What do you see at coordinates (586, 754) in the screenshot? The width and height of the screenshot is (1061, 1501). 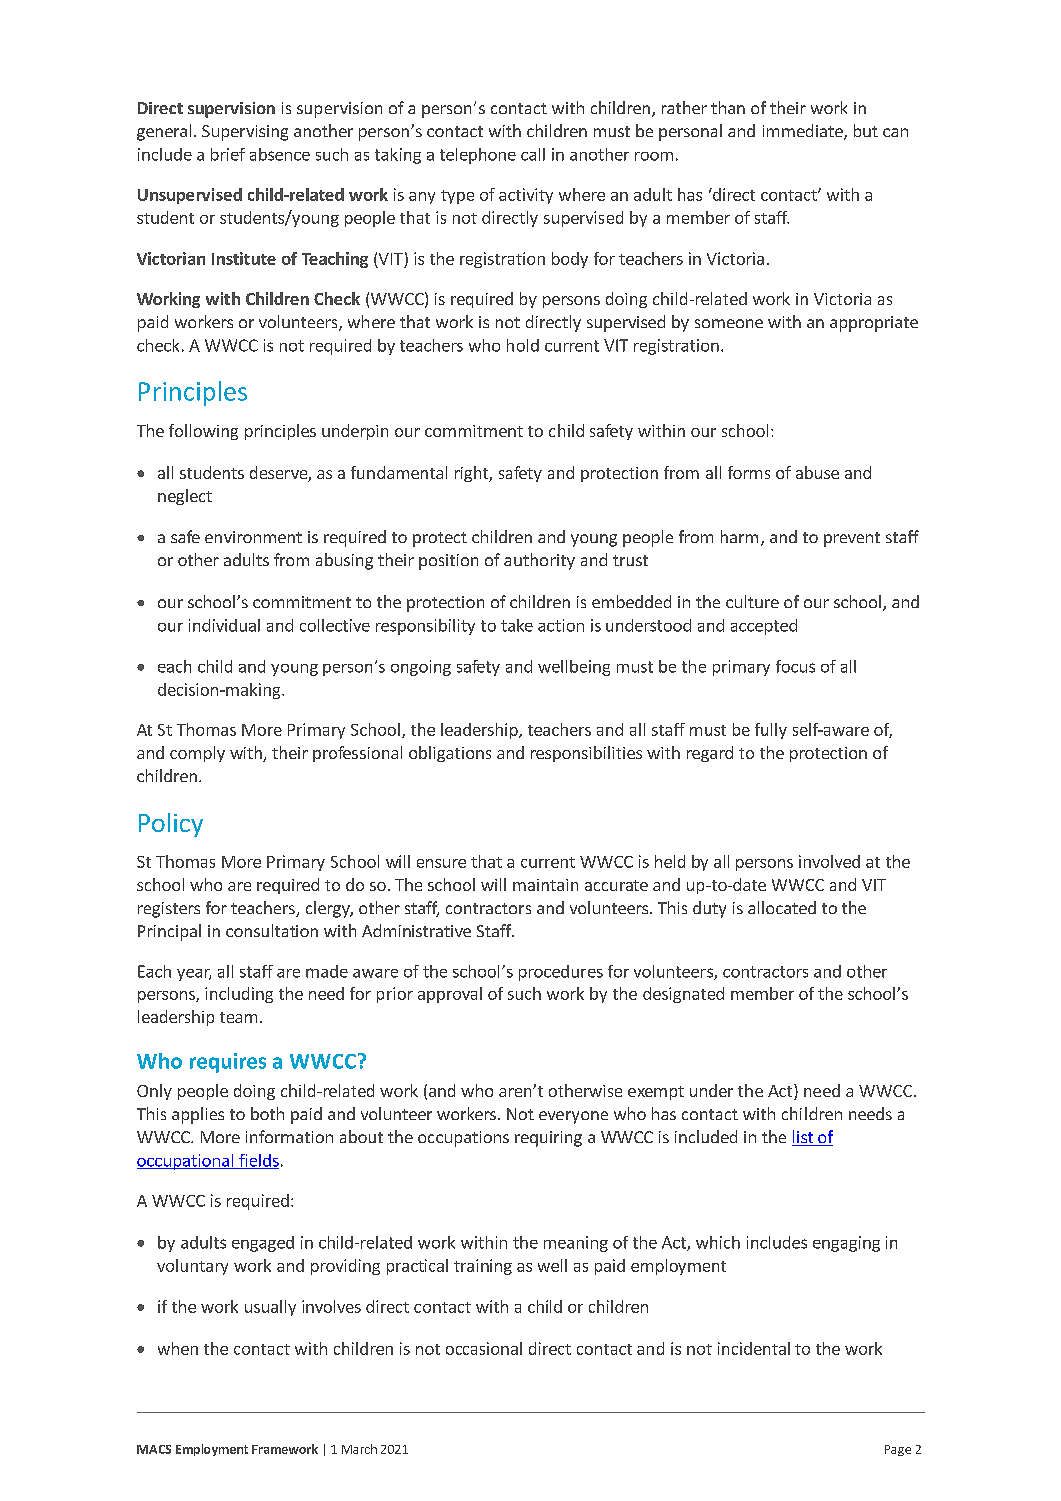 I see `responsibilities` at bounding box center [586, 754].
